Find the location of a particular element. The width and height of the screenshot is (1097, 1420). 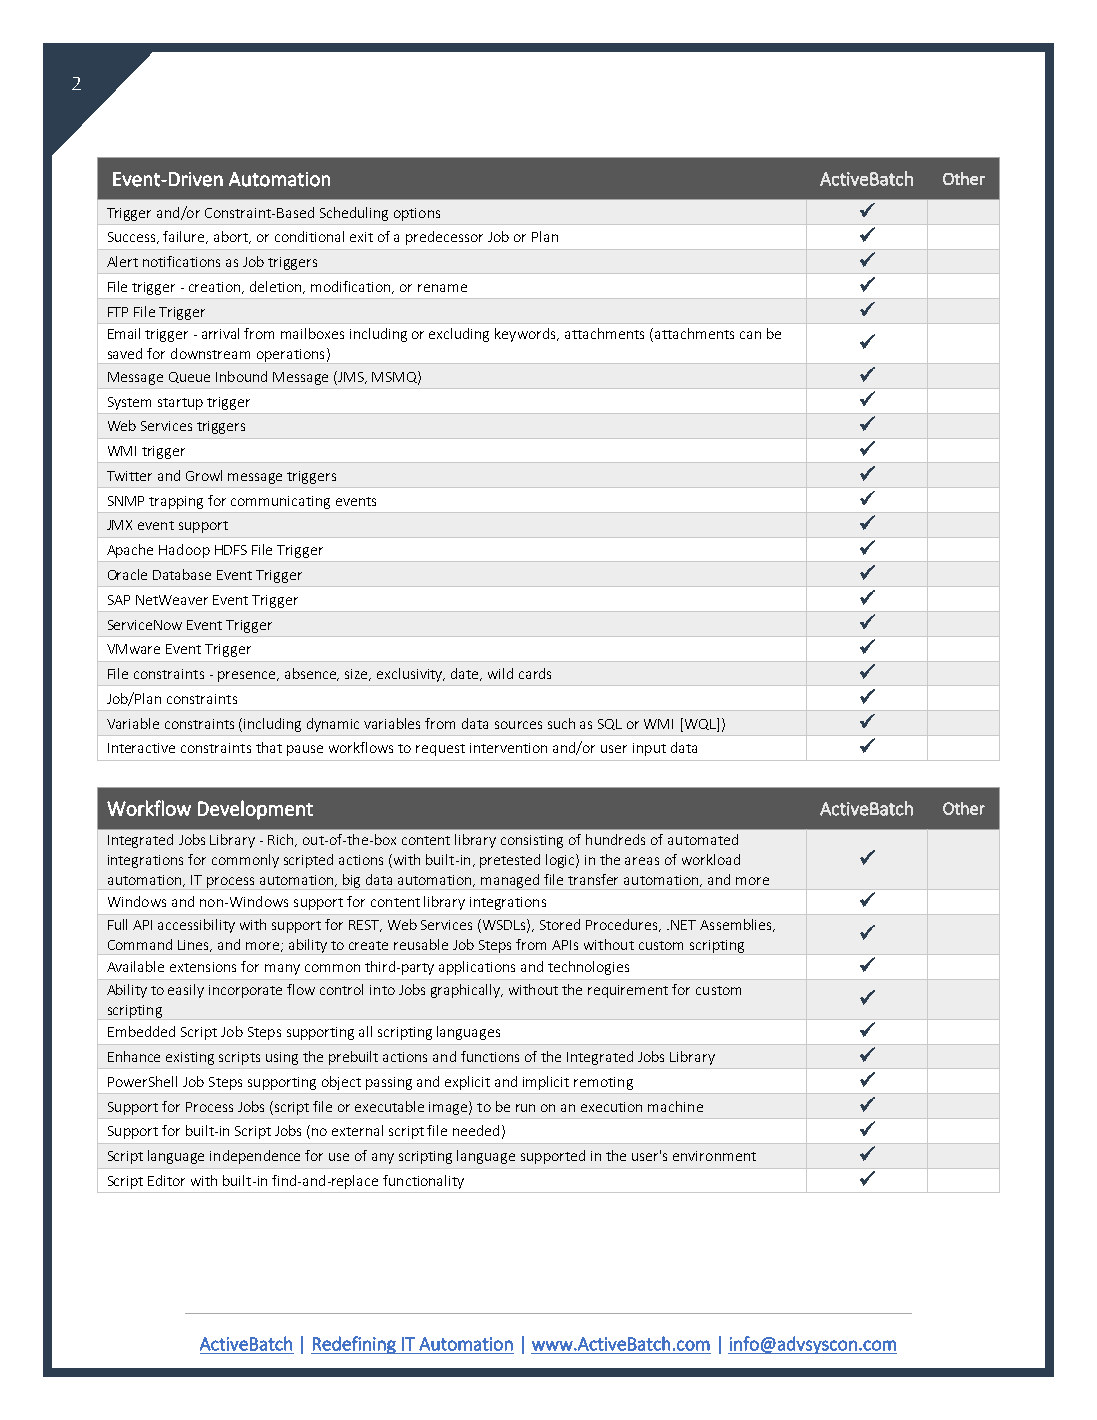

reusable is located at coordinates (421, 944).
